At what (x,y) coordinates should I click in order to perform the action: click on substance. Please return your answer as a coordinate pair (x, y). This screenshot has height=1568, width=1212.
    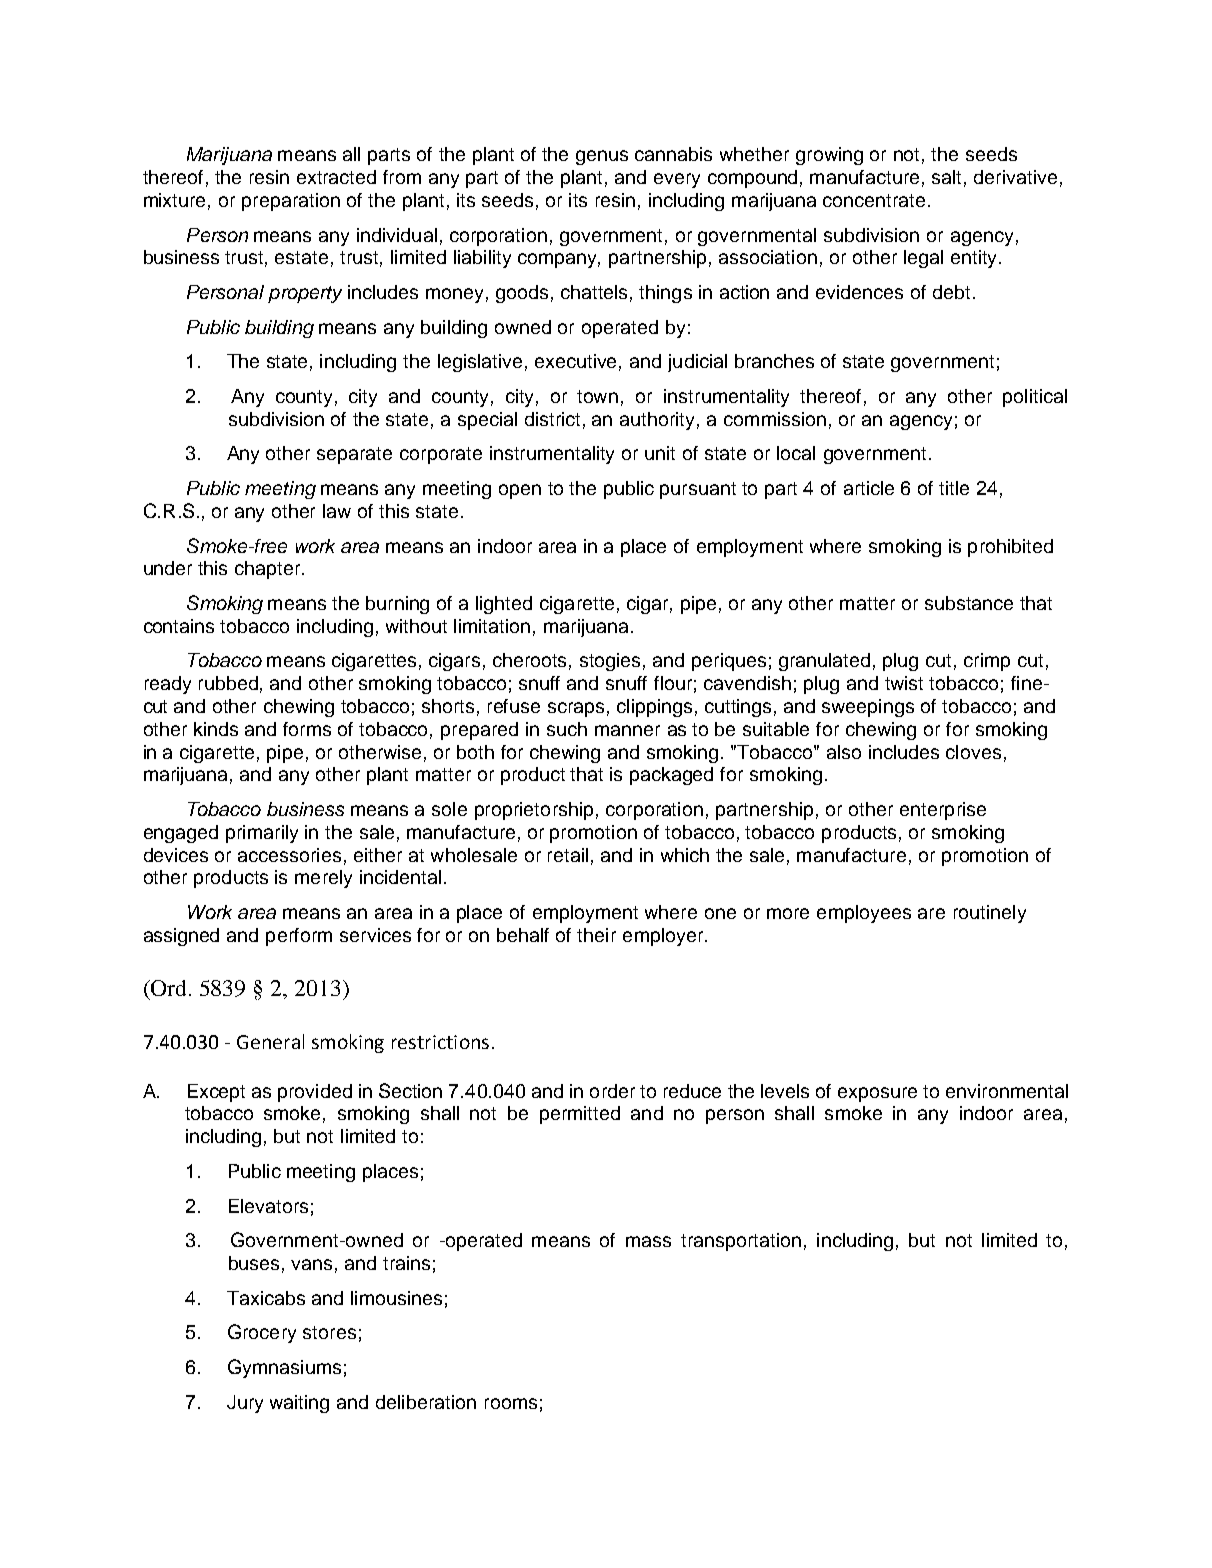
    Looking at the image, I should click on (969, 603).
